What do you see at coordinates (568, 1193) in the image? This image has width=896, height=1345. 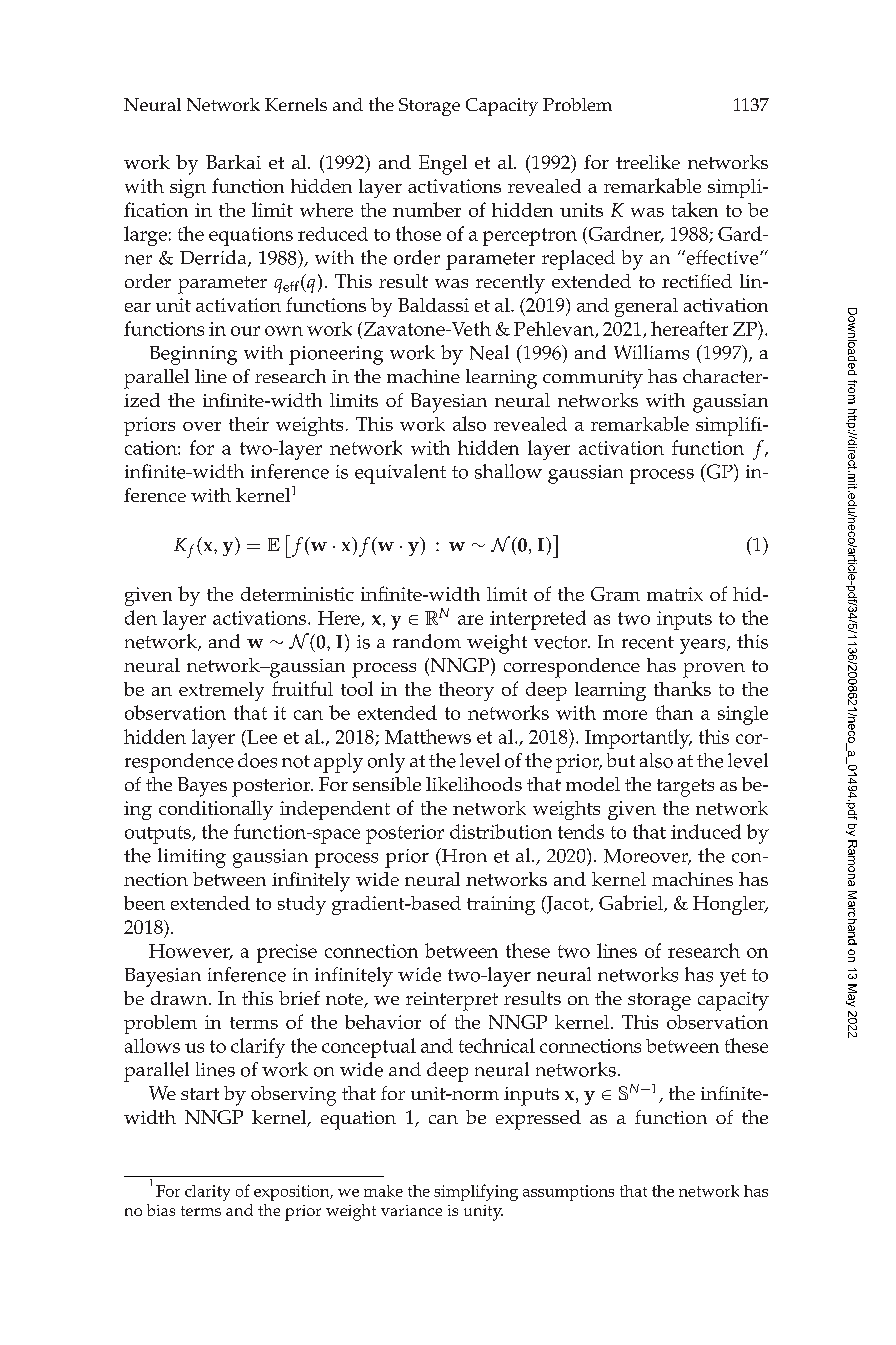 I see `assumptions` at bounding box center [568, 1193].
